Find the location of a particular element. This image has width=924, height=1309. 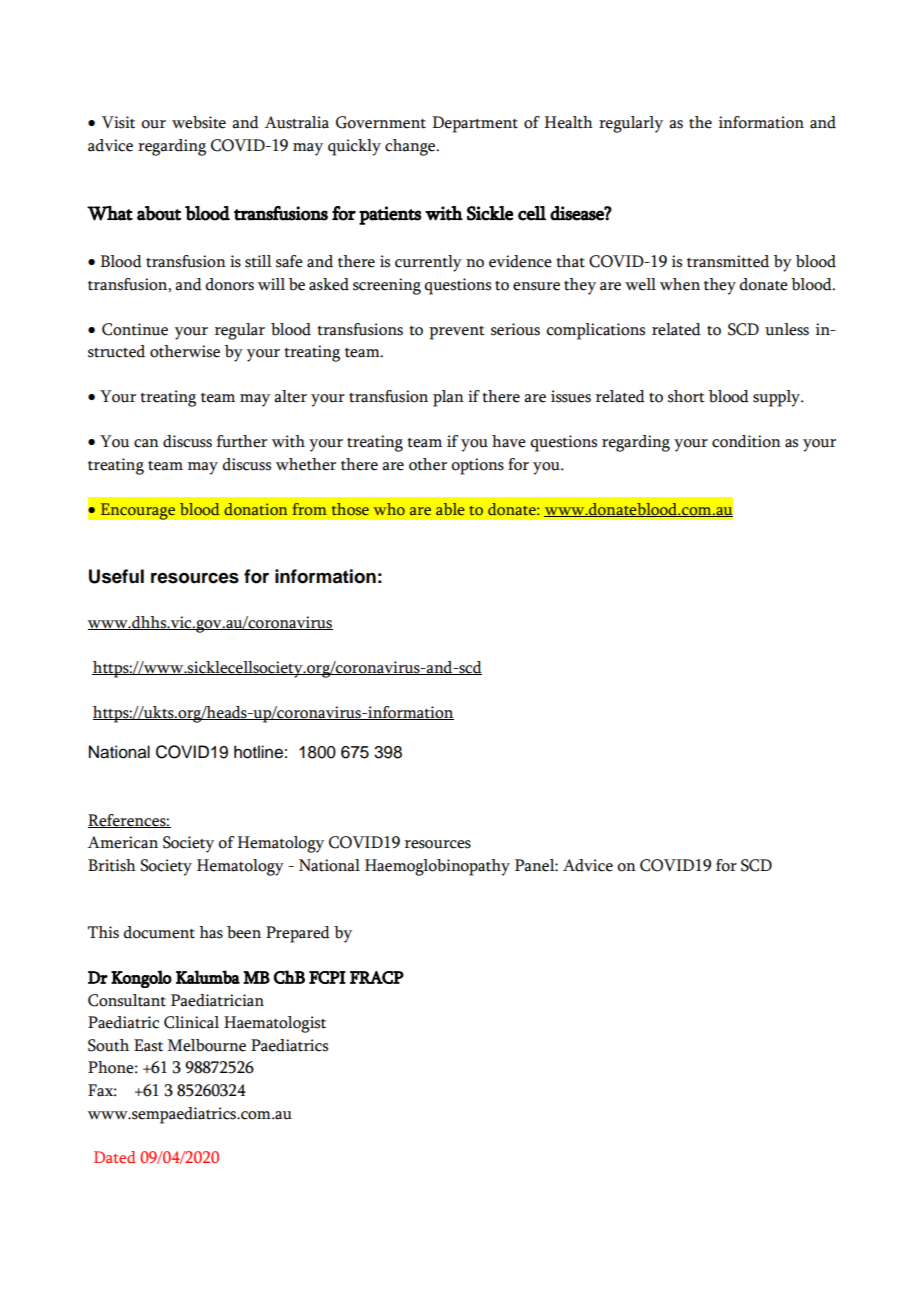

condition is located at coordinates (746, 441).
